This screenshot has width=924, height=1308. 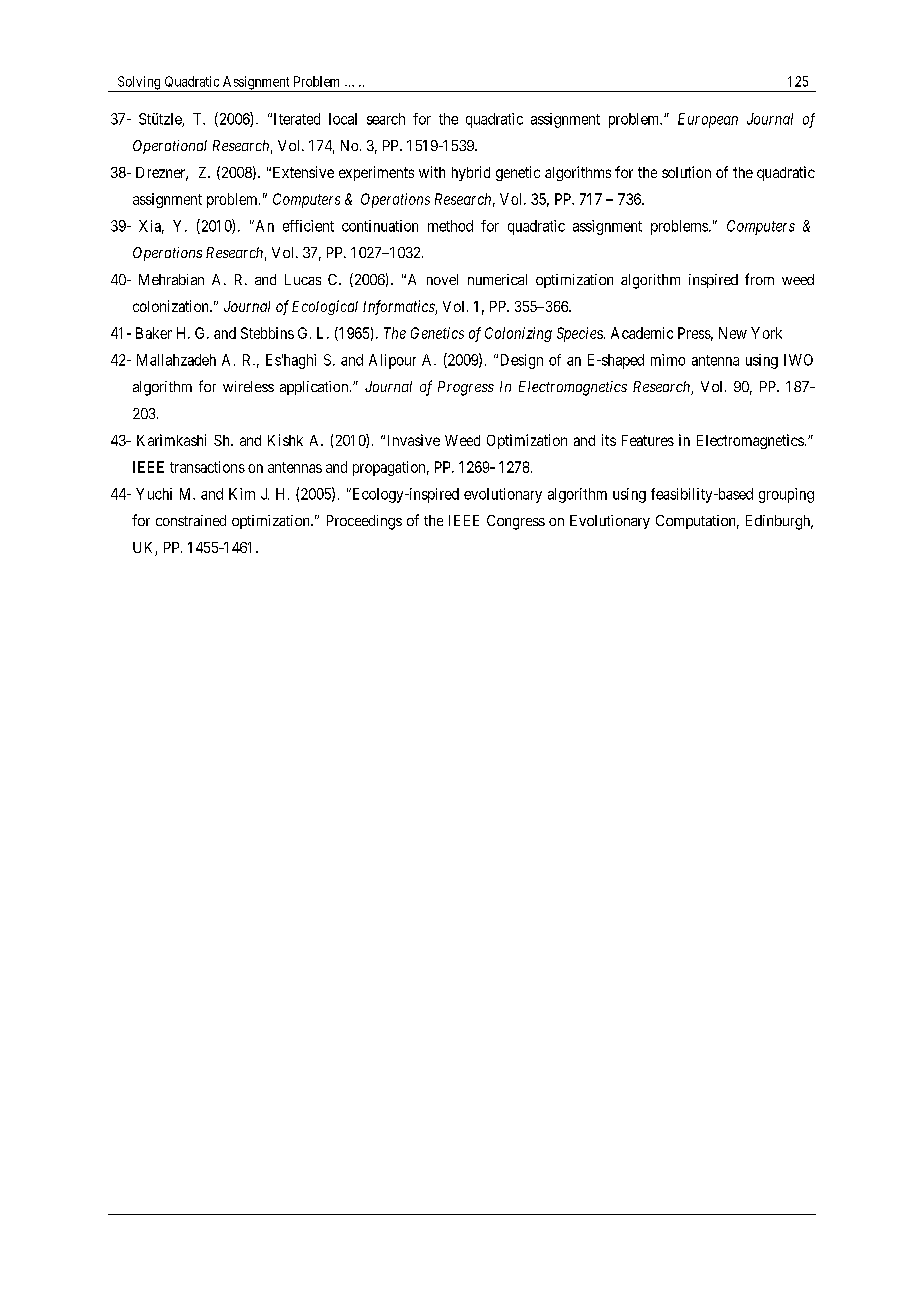 What do you see at coordinates (308, 226) in the screenshot?
I see `efficient` at bounding box center [308, 226].
